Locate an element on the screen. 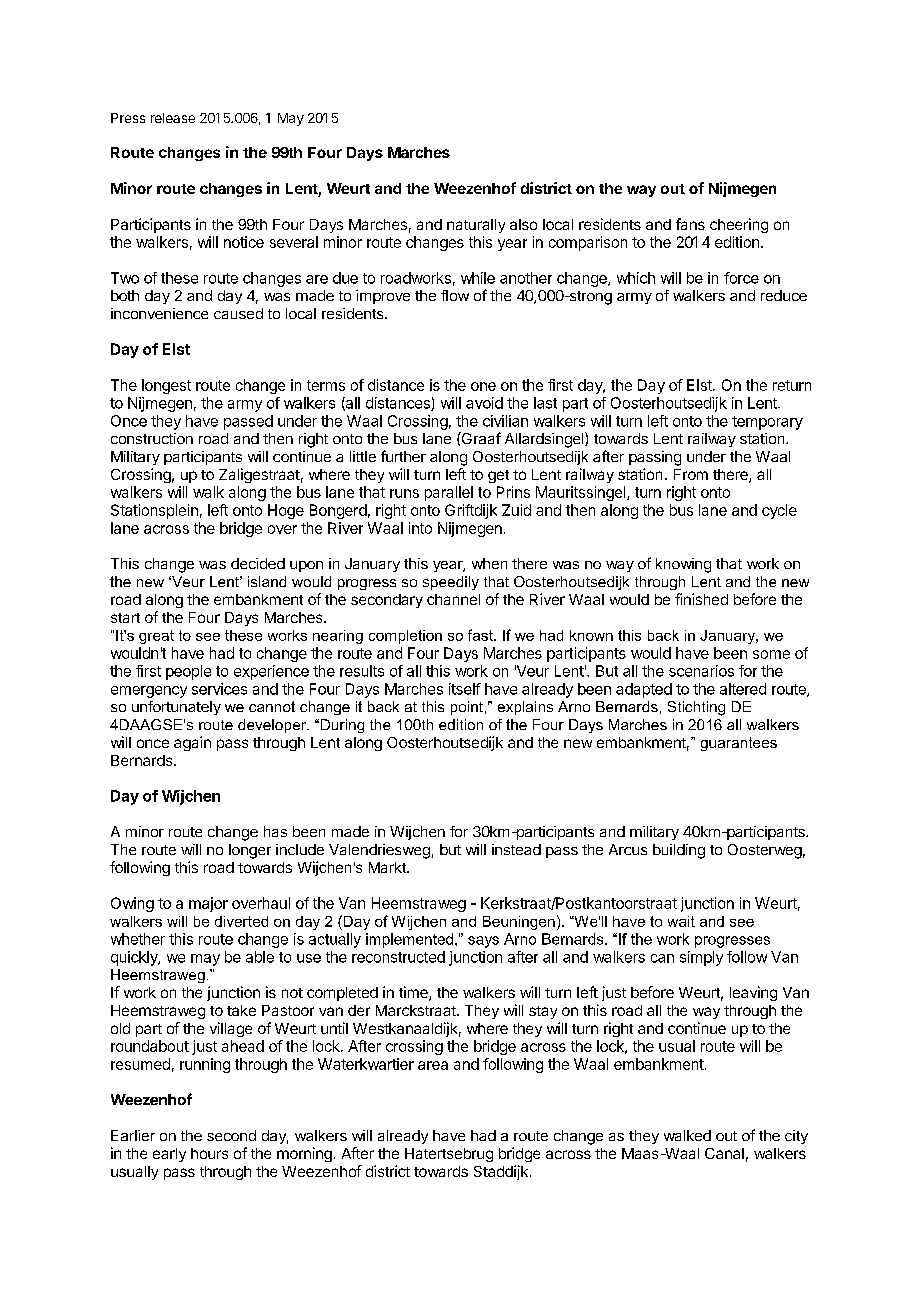 The width and height of the screenshot is (924, 1308). major is located at coordinates (208, 904).
